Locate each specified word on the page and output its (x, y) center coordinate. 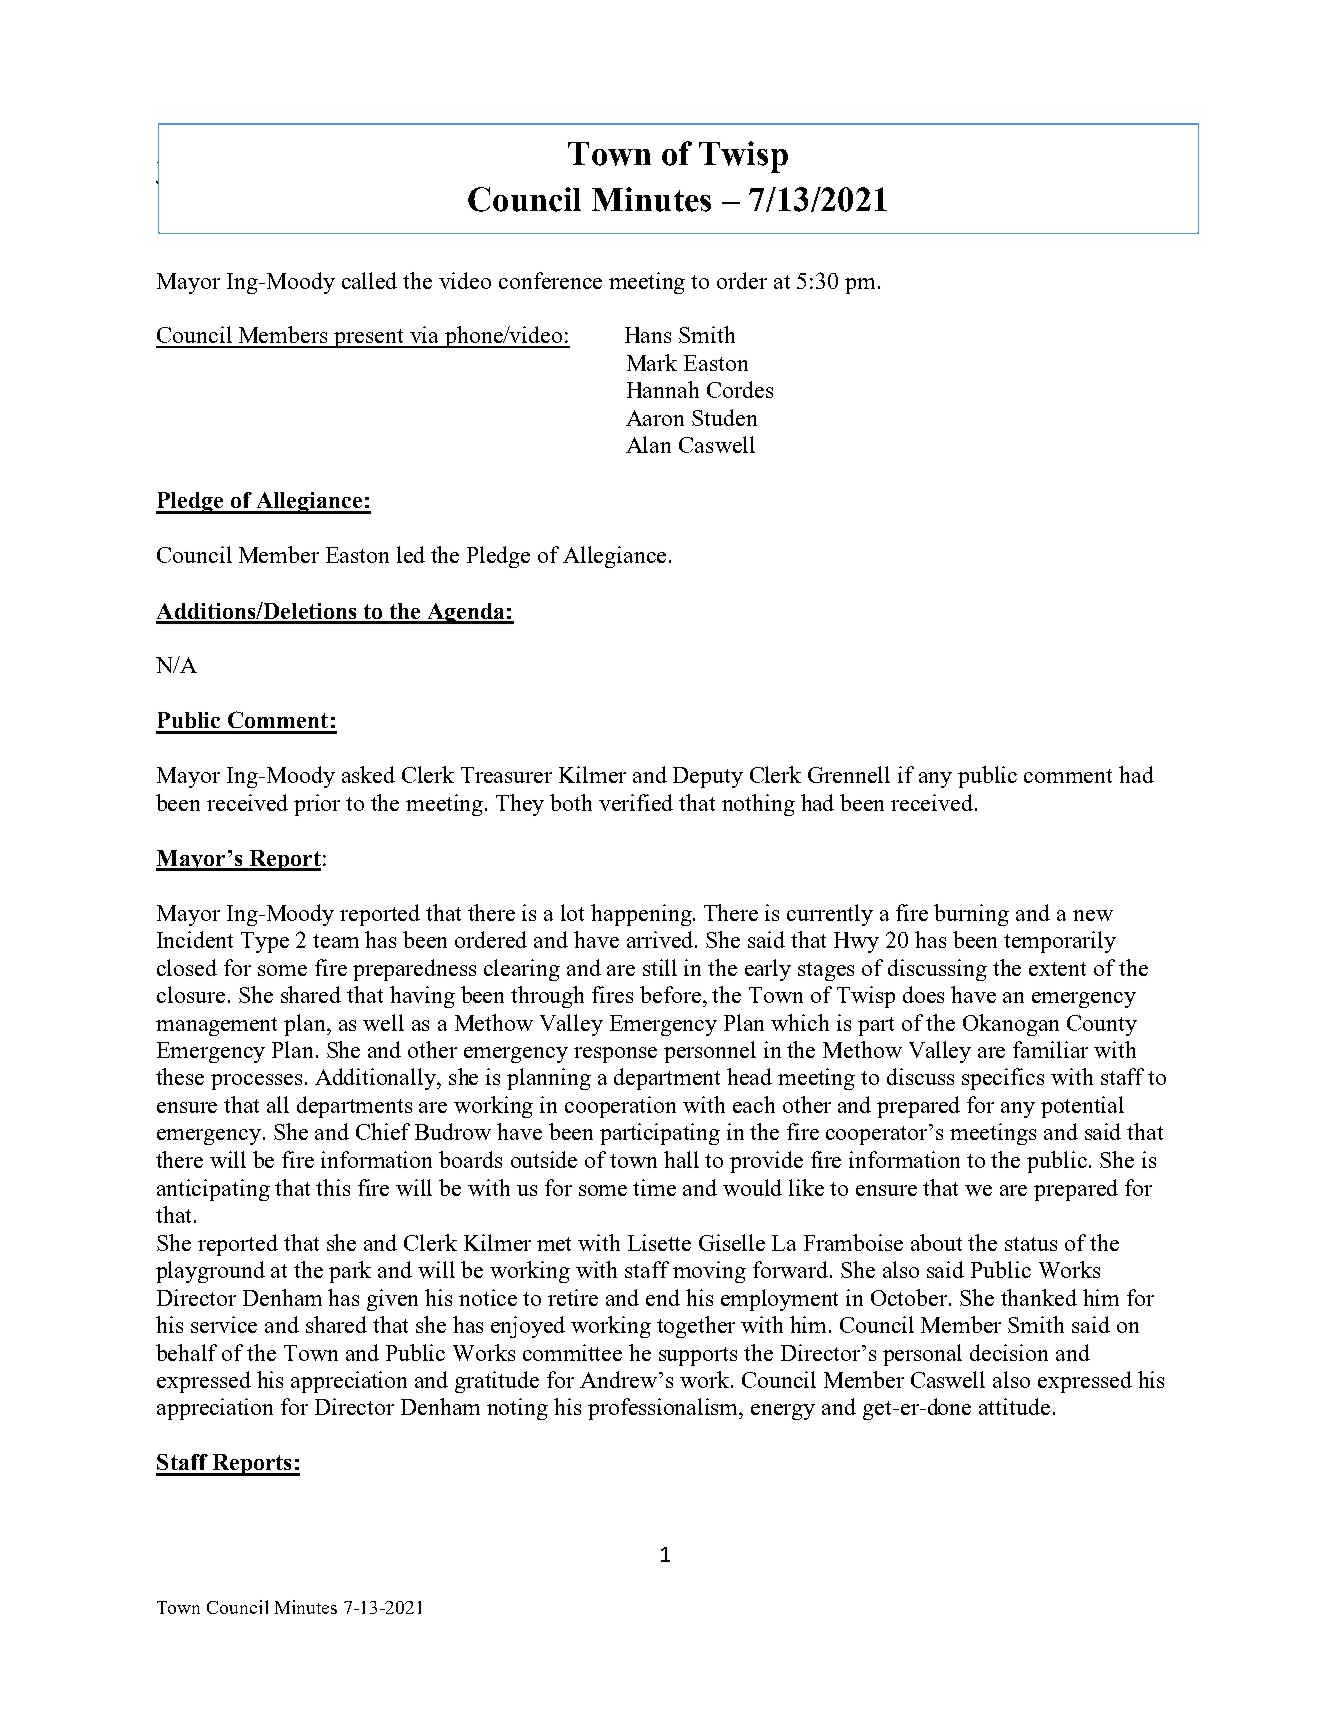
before (672, 994)
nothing (758, 805)
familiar (1050, 1049)
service (224, 1324)
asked (368, 774)
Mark (652, 362)
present (369, 338)
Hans (648, 335)
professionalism (665, 1409)
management (216, 1026)
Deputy (708, 777)
